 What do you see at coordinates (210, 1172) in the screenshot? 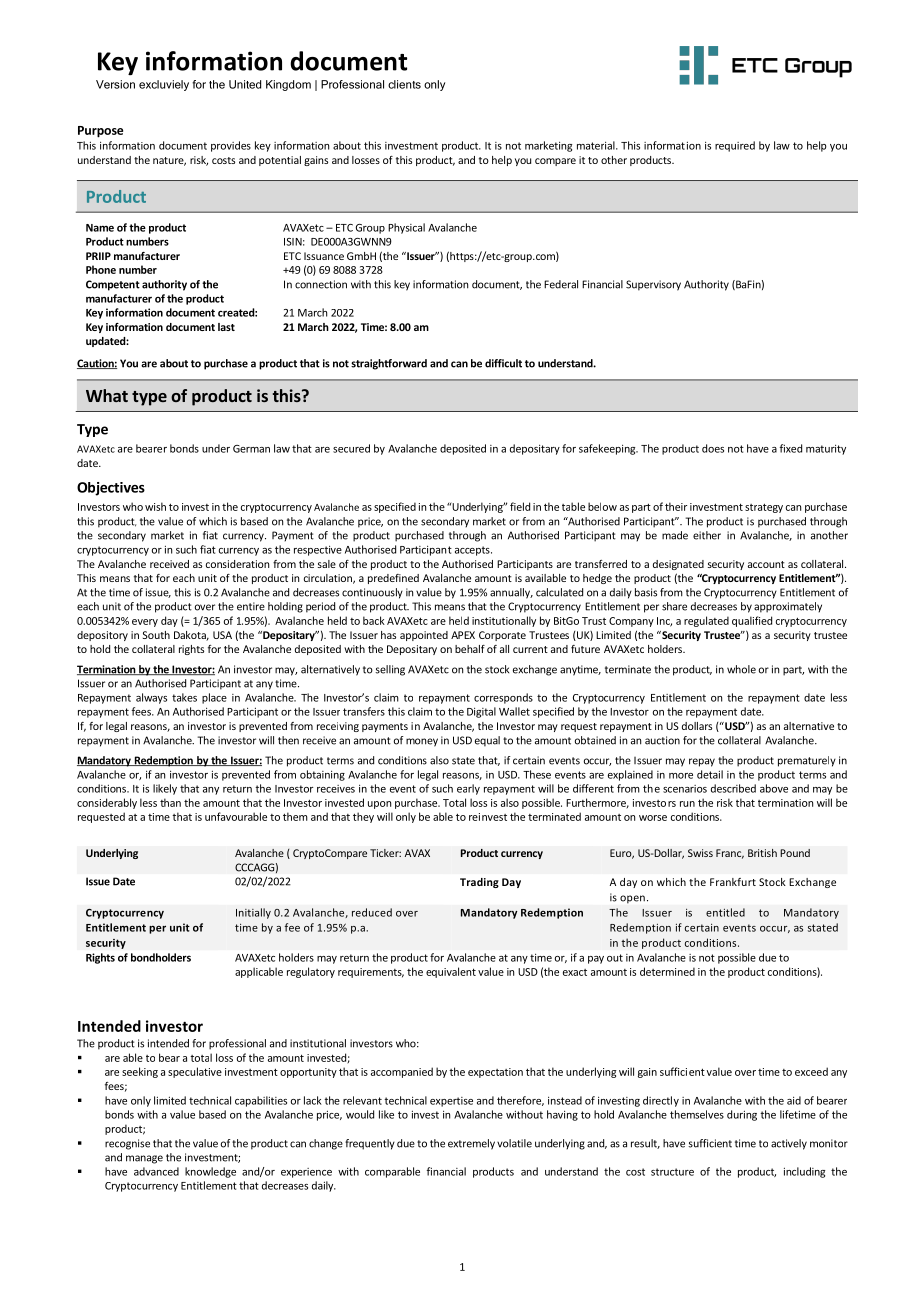
I see `knowledge` at bounding box center [210, 1172].
